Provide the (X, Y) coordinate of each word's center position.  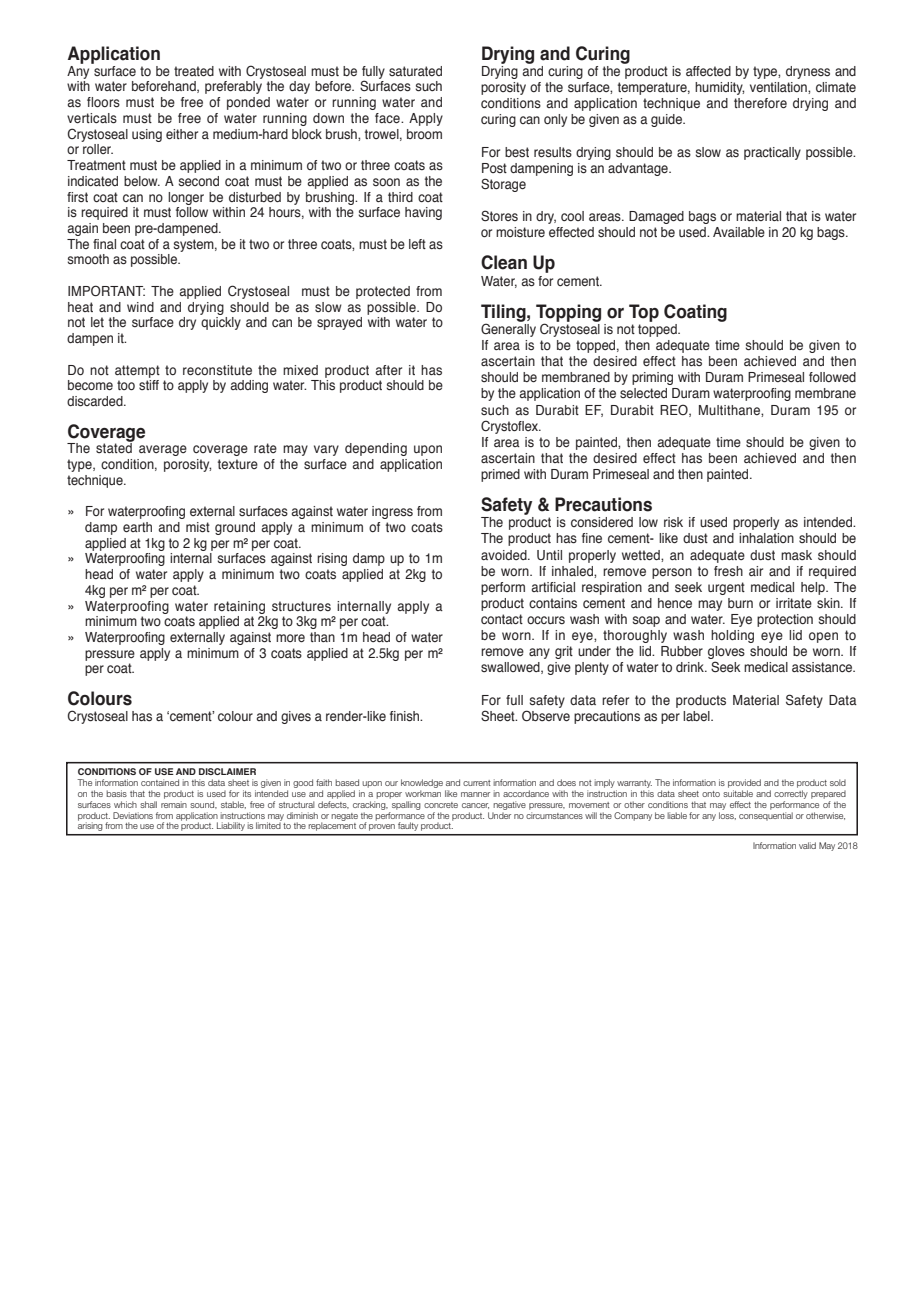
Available (739, 232)
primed (500, 475)
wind (140, 307)
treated (194, 71)
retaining (239, 607)
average (163, 450)
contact (502, 619)
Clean (504, 262)
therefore (760, 103)
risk (673, 522)
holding (732, 636)
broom (424, 134)
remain (174, 804)
